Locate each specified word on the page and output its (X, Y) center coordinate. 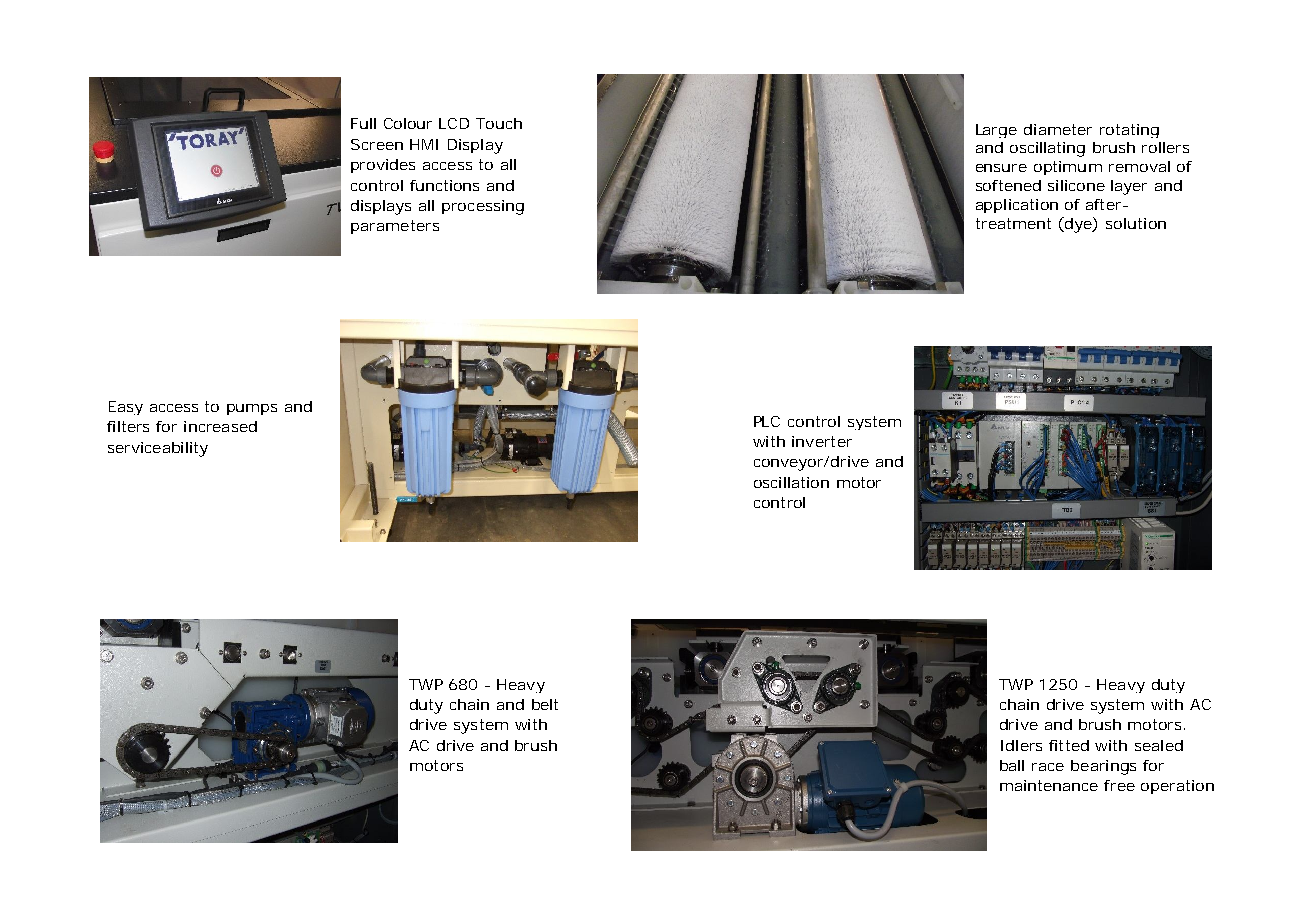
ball (1012, 765)
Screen (377, 144)
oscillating (1047, 149)
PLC (767, 421)
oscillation (791, 482)
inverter (822, 441)
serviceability (158, 449)
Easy (126, 408)
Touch (499, 123)
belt (545, 704)
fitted (1069, 745)
